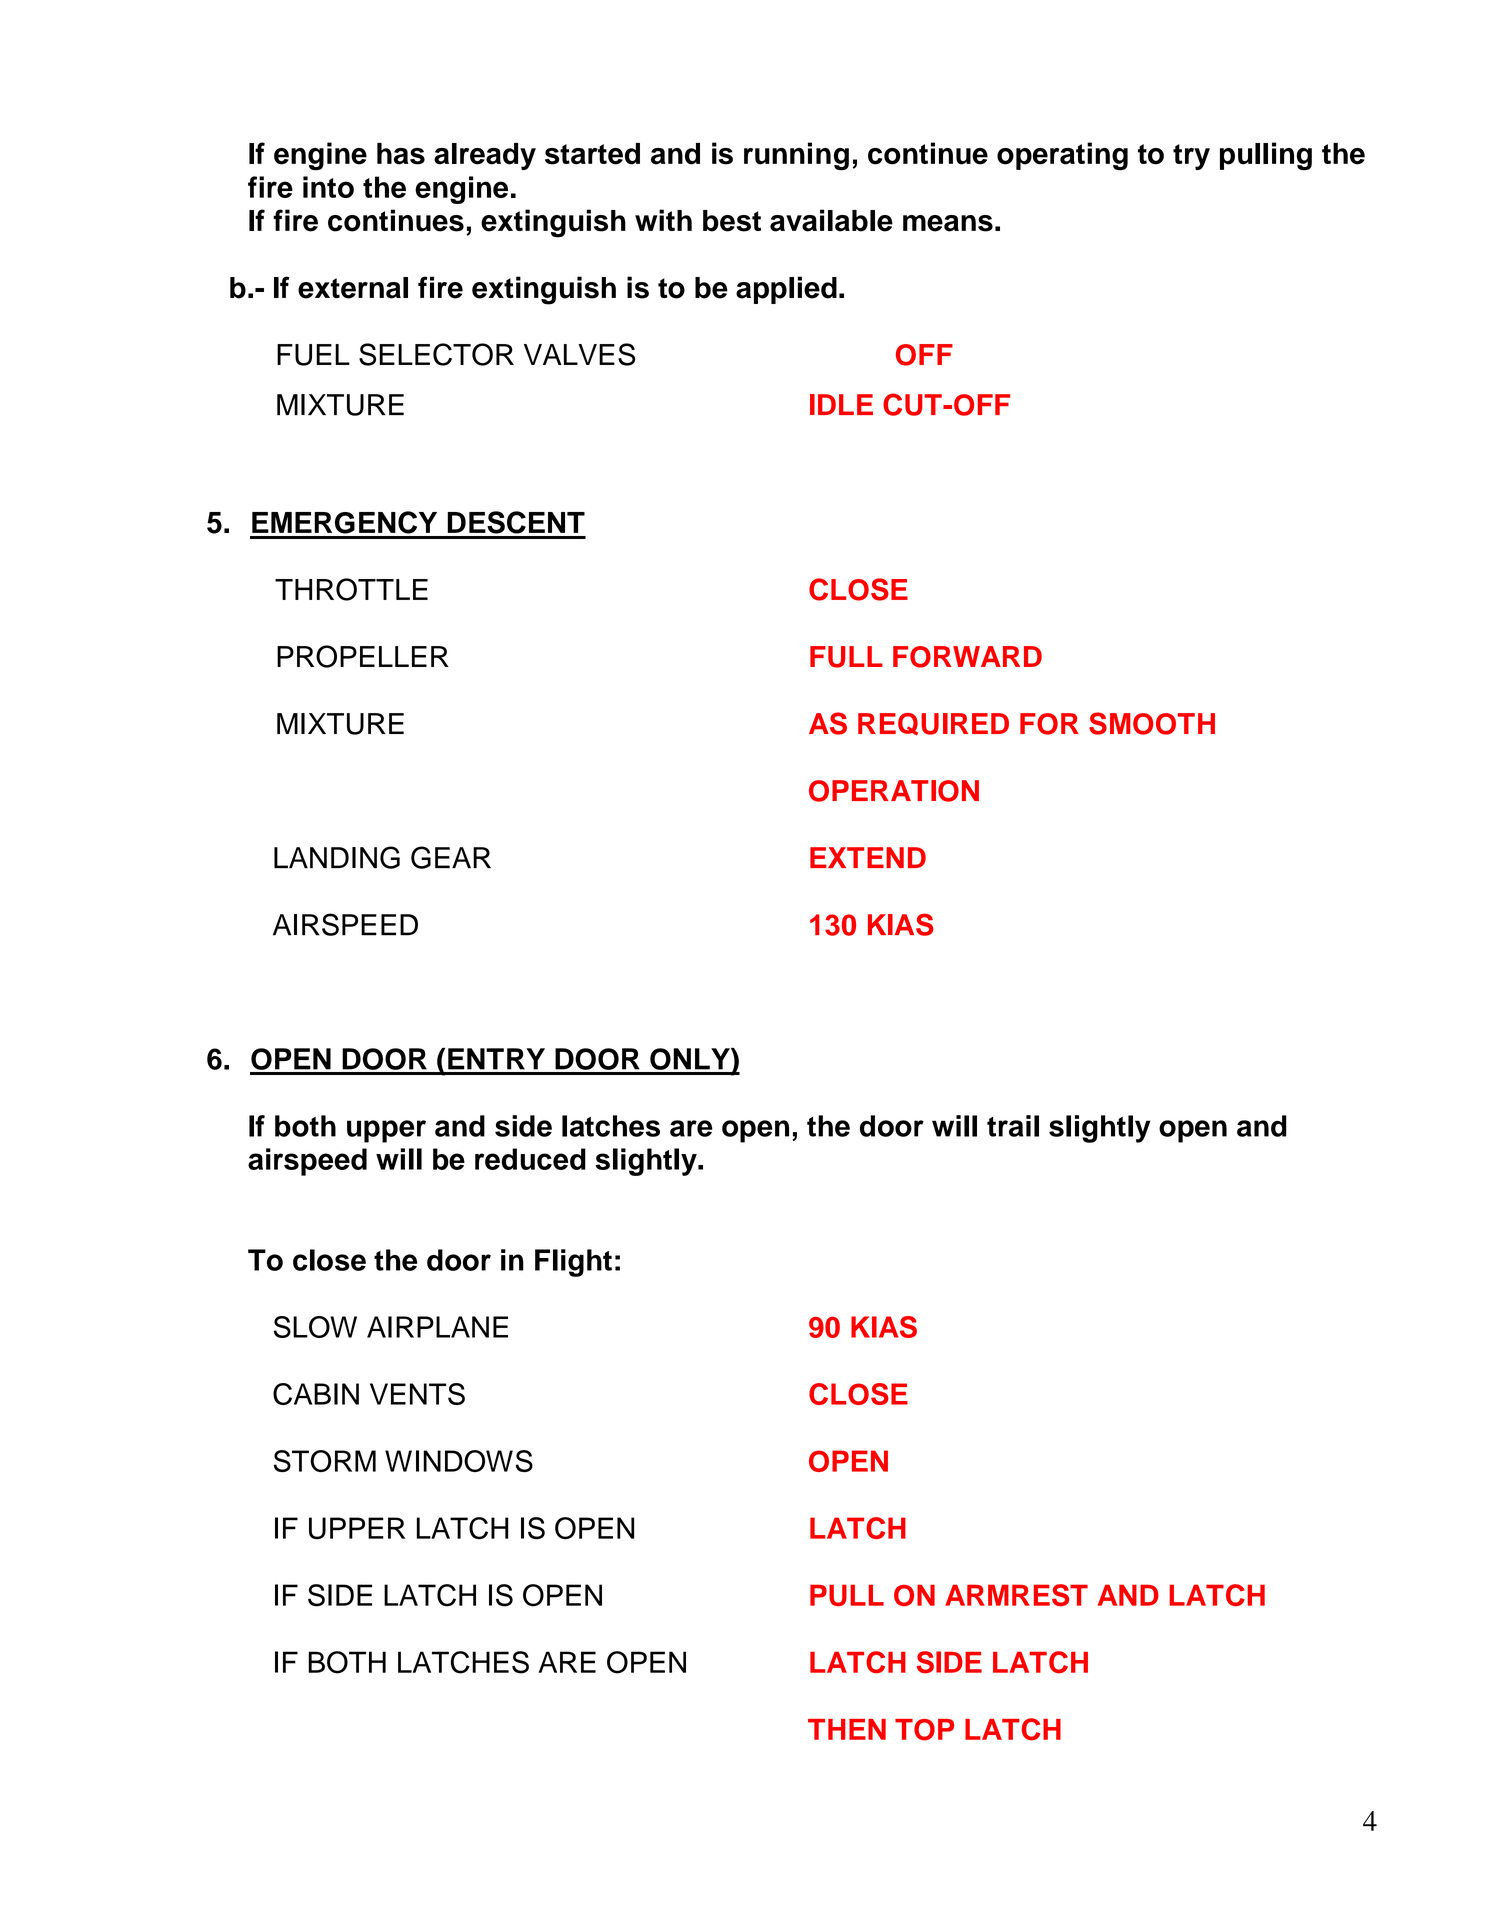 The width and height of the screenshot is (1487, 1924). I want to click on has, so click(401, 154).
